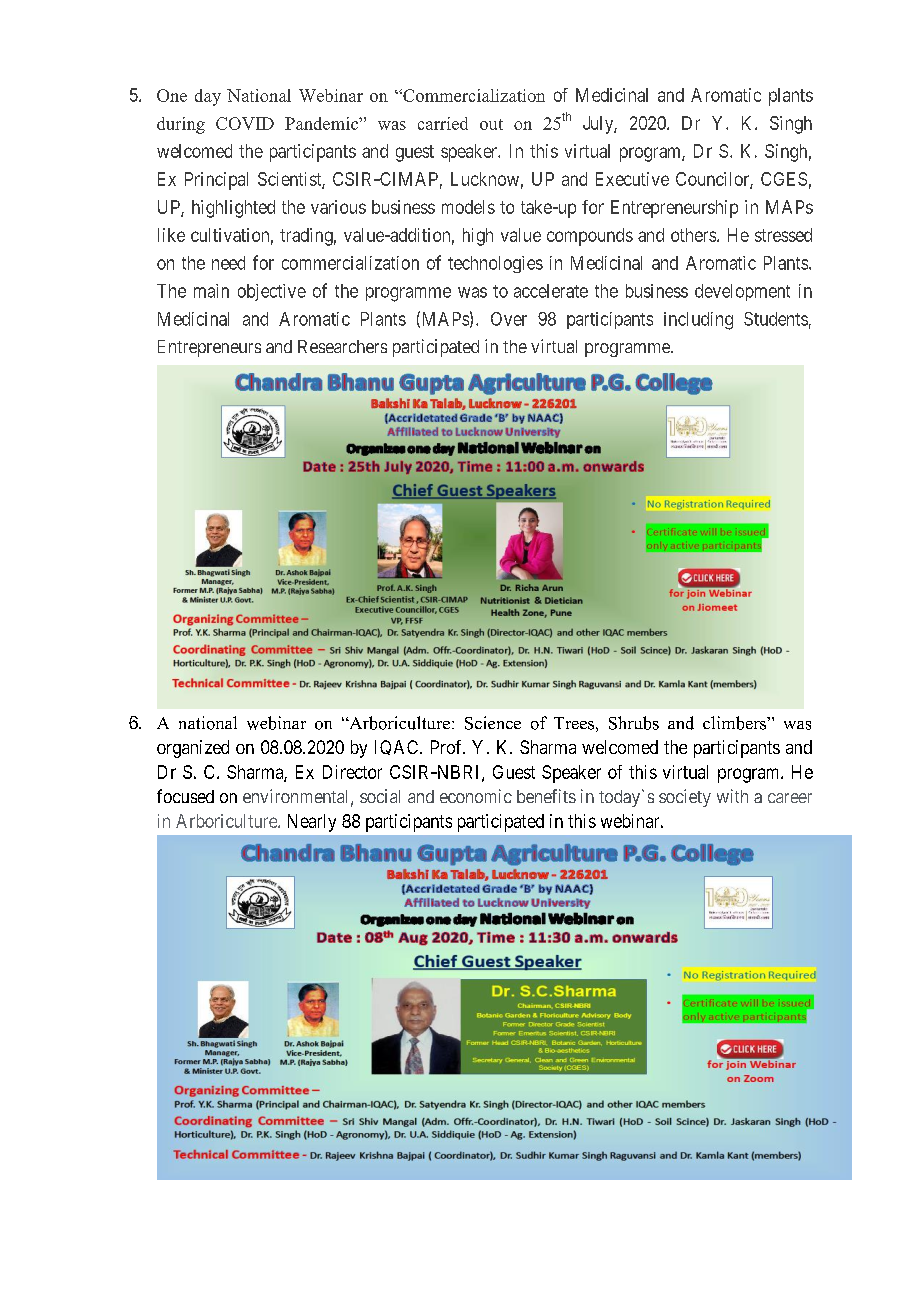 The image size is (924, 1308). Describe the element at coordinates (491, 124) in the screenshot. I see `out` at that location.
